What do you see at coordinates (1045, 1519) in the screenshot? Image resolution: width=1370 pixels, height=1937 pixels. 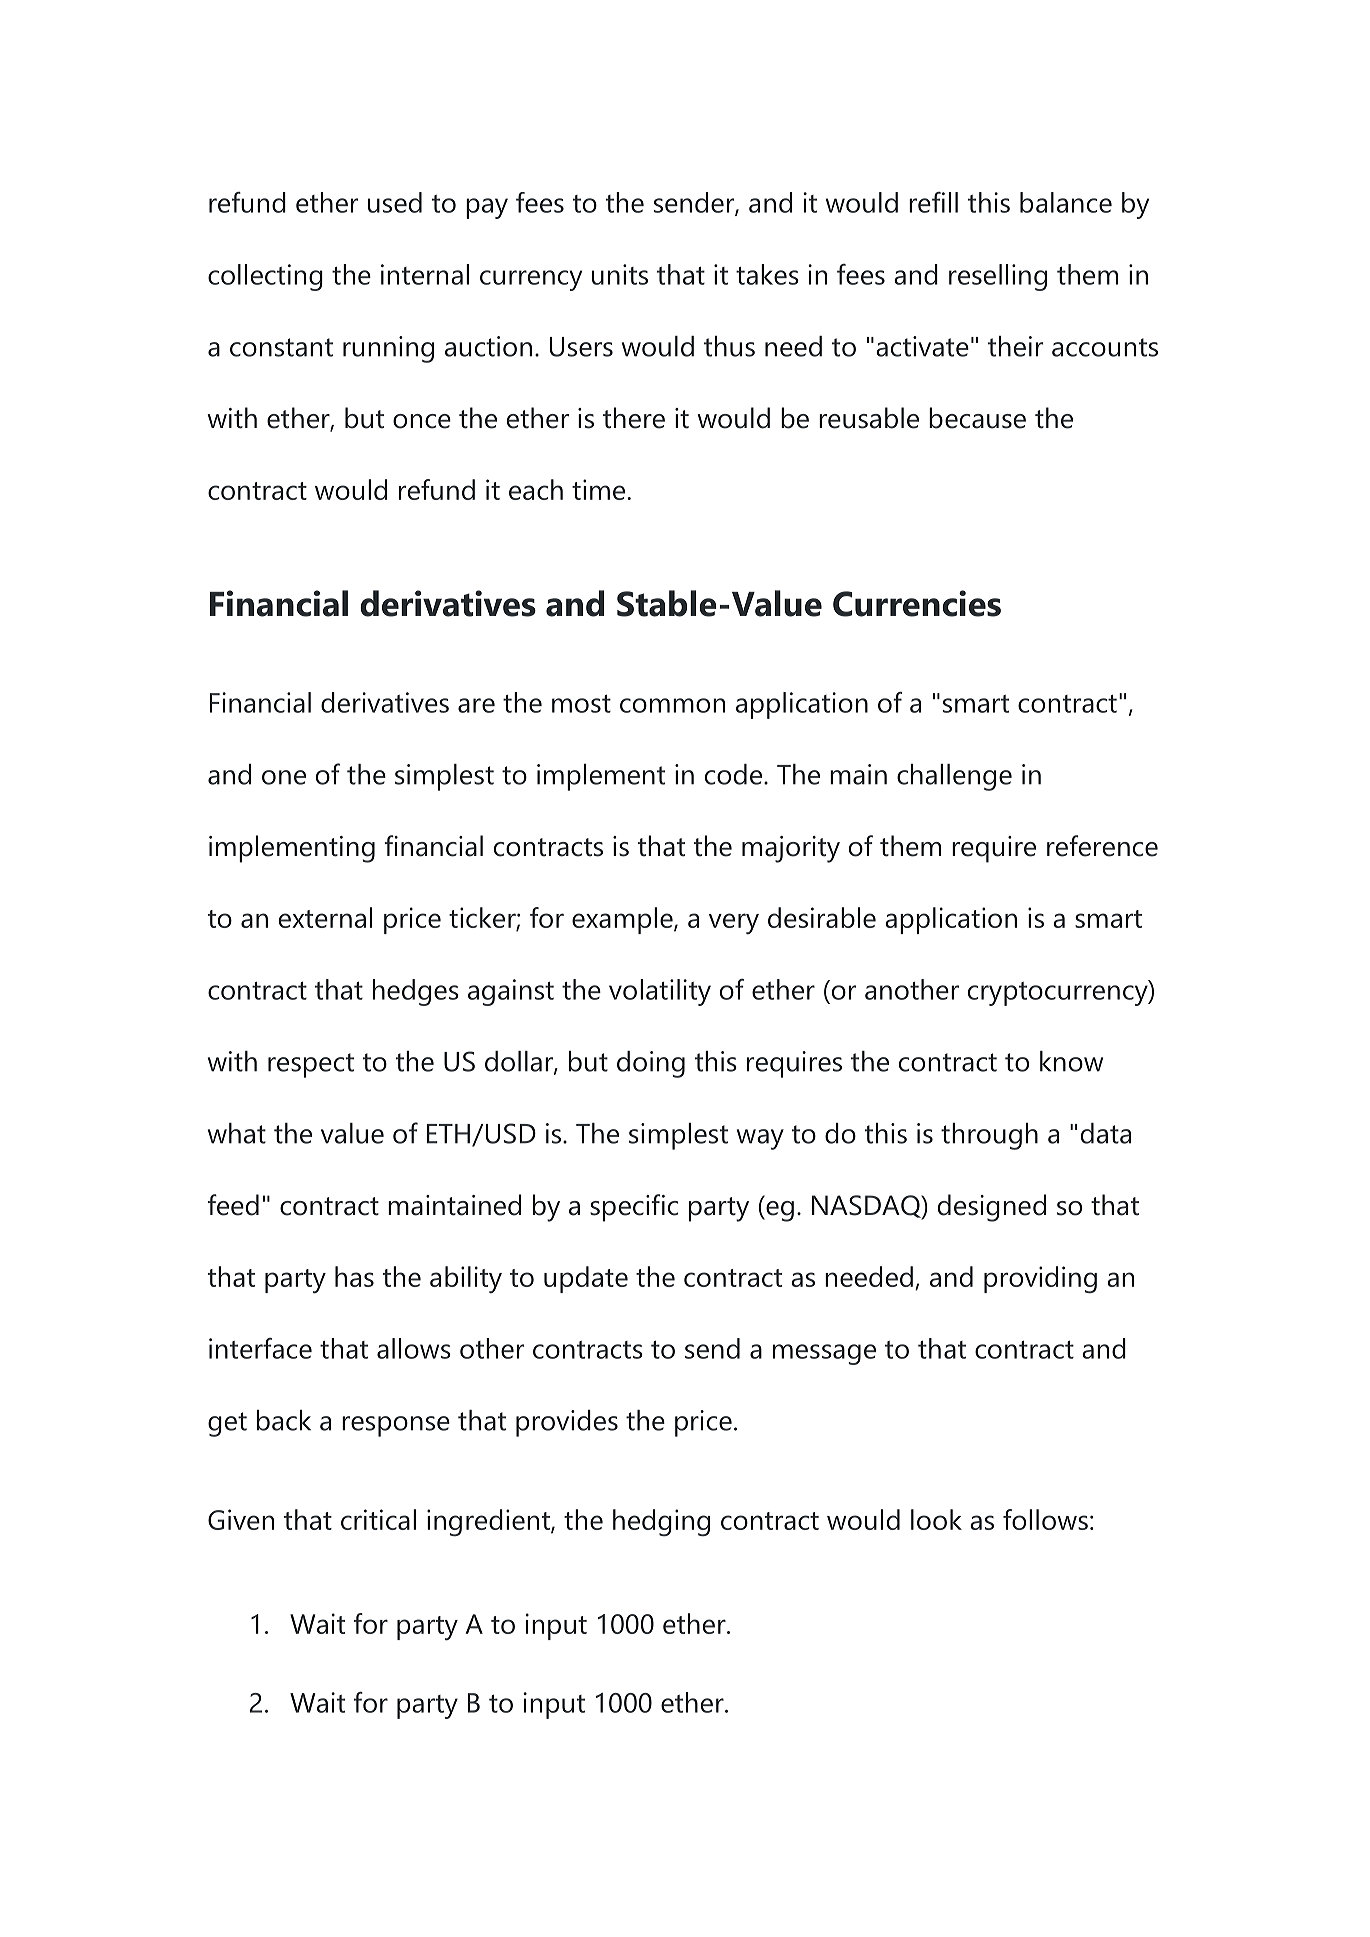 I see `follows` at bounding box center [1045, 1519].
